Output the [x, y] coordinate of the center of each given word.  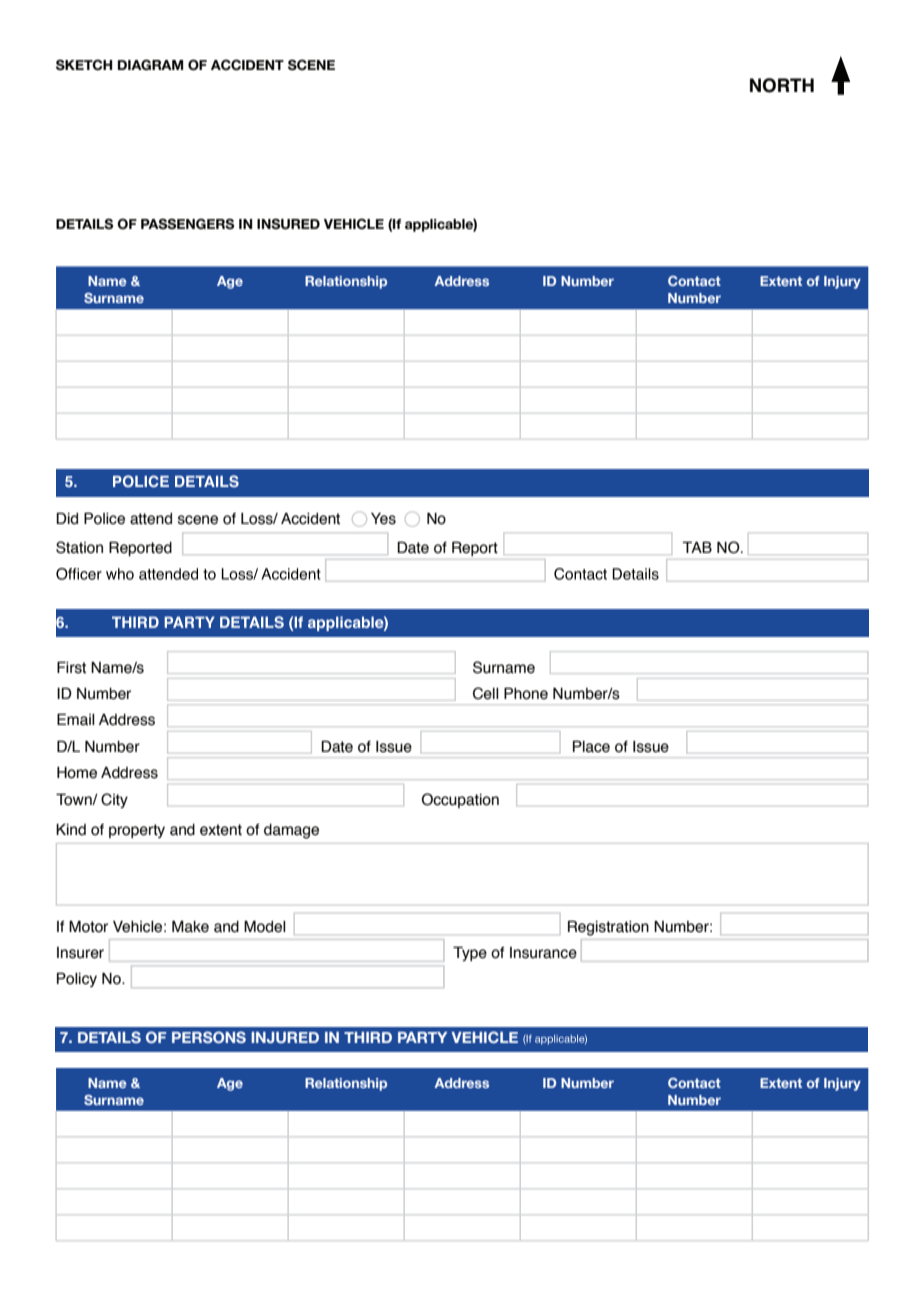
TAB [697, 547]
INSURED [288, 224]
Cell [486, 693]
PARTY [422, 1037]
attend [151, 519]
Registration [608, 928]
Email [76, 719]
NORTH [782, 85]
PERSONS [209, 1037]
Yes [383, 519]
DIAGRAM [150, 65]
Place [591, 746]
